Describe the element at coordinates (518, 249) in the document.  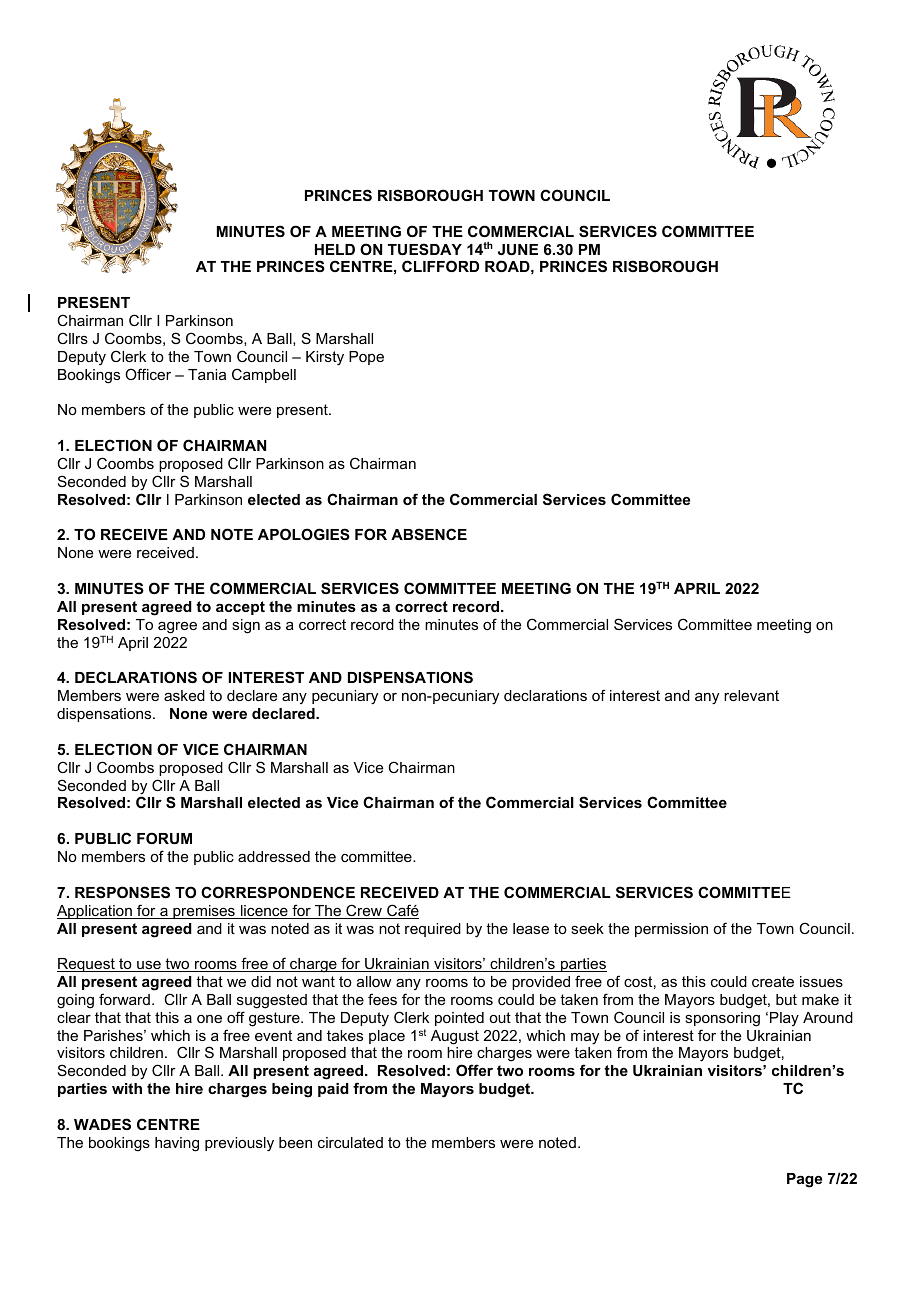
I see `JUNE` at that location.
